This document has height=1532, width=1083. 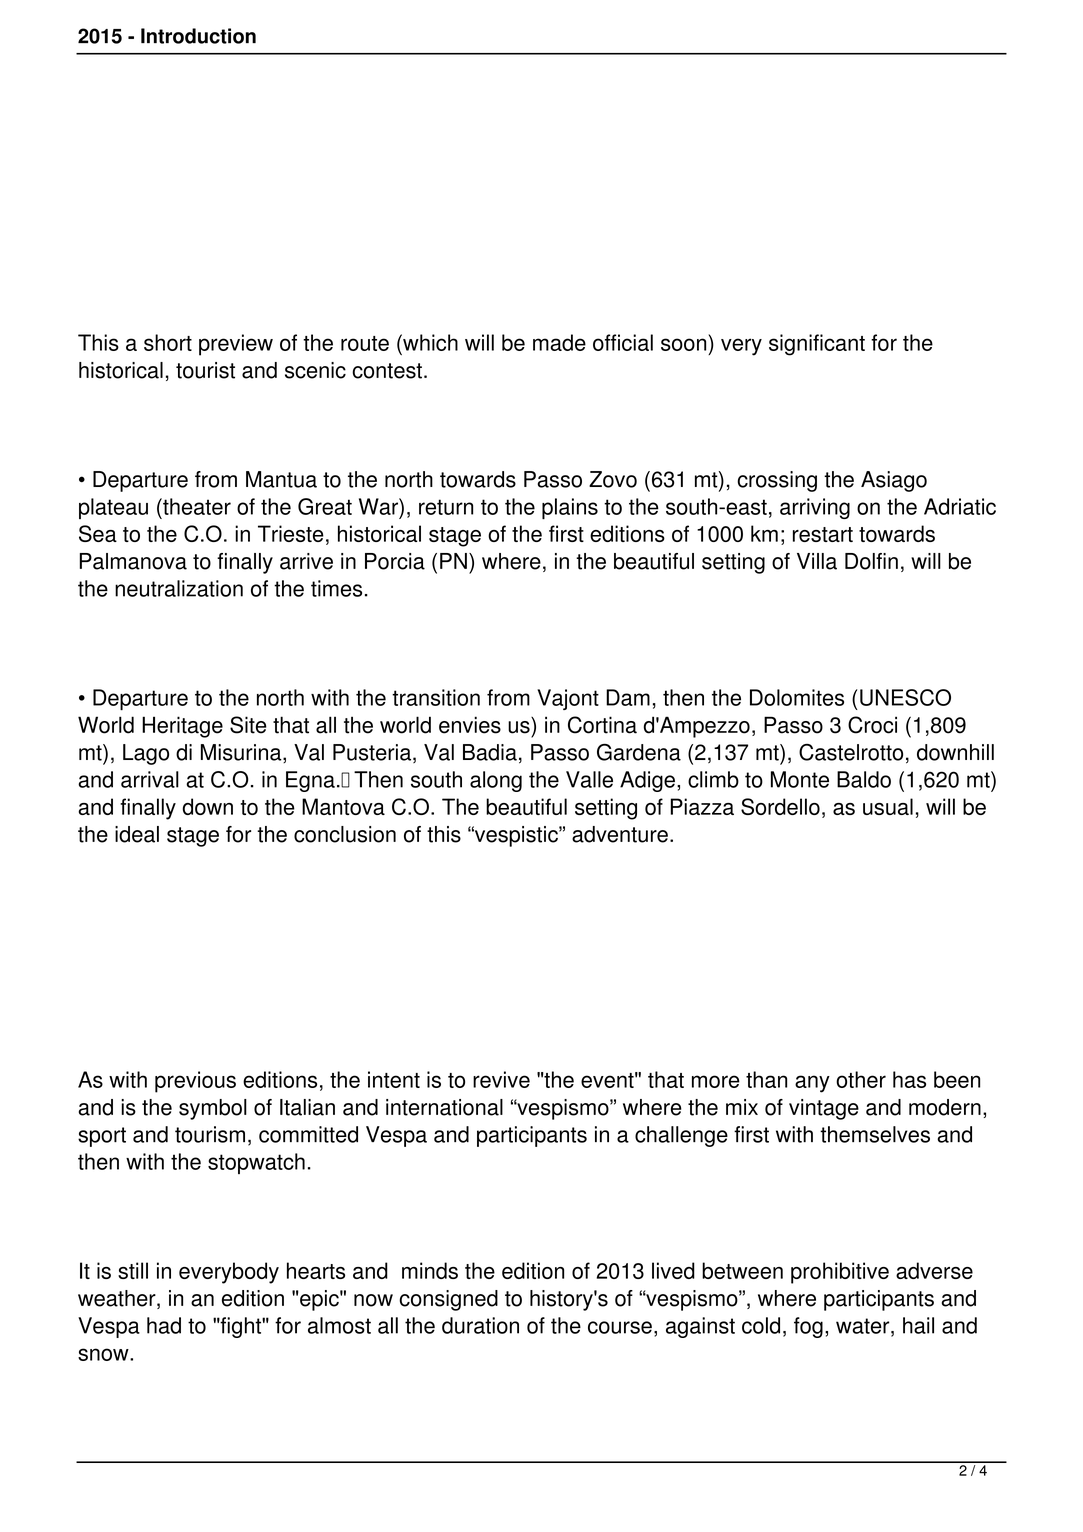 I want to click on made, so click(x=559, y=342).
